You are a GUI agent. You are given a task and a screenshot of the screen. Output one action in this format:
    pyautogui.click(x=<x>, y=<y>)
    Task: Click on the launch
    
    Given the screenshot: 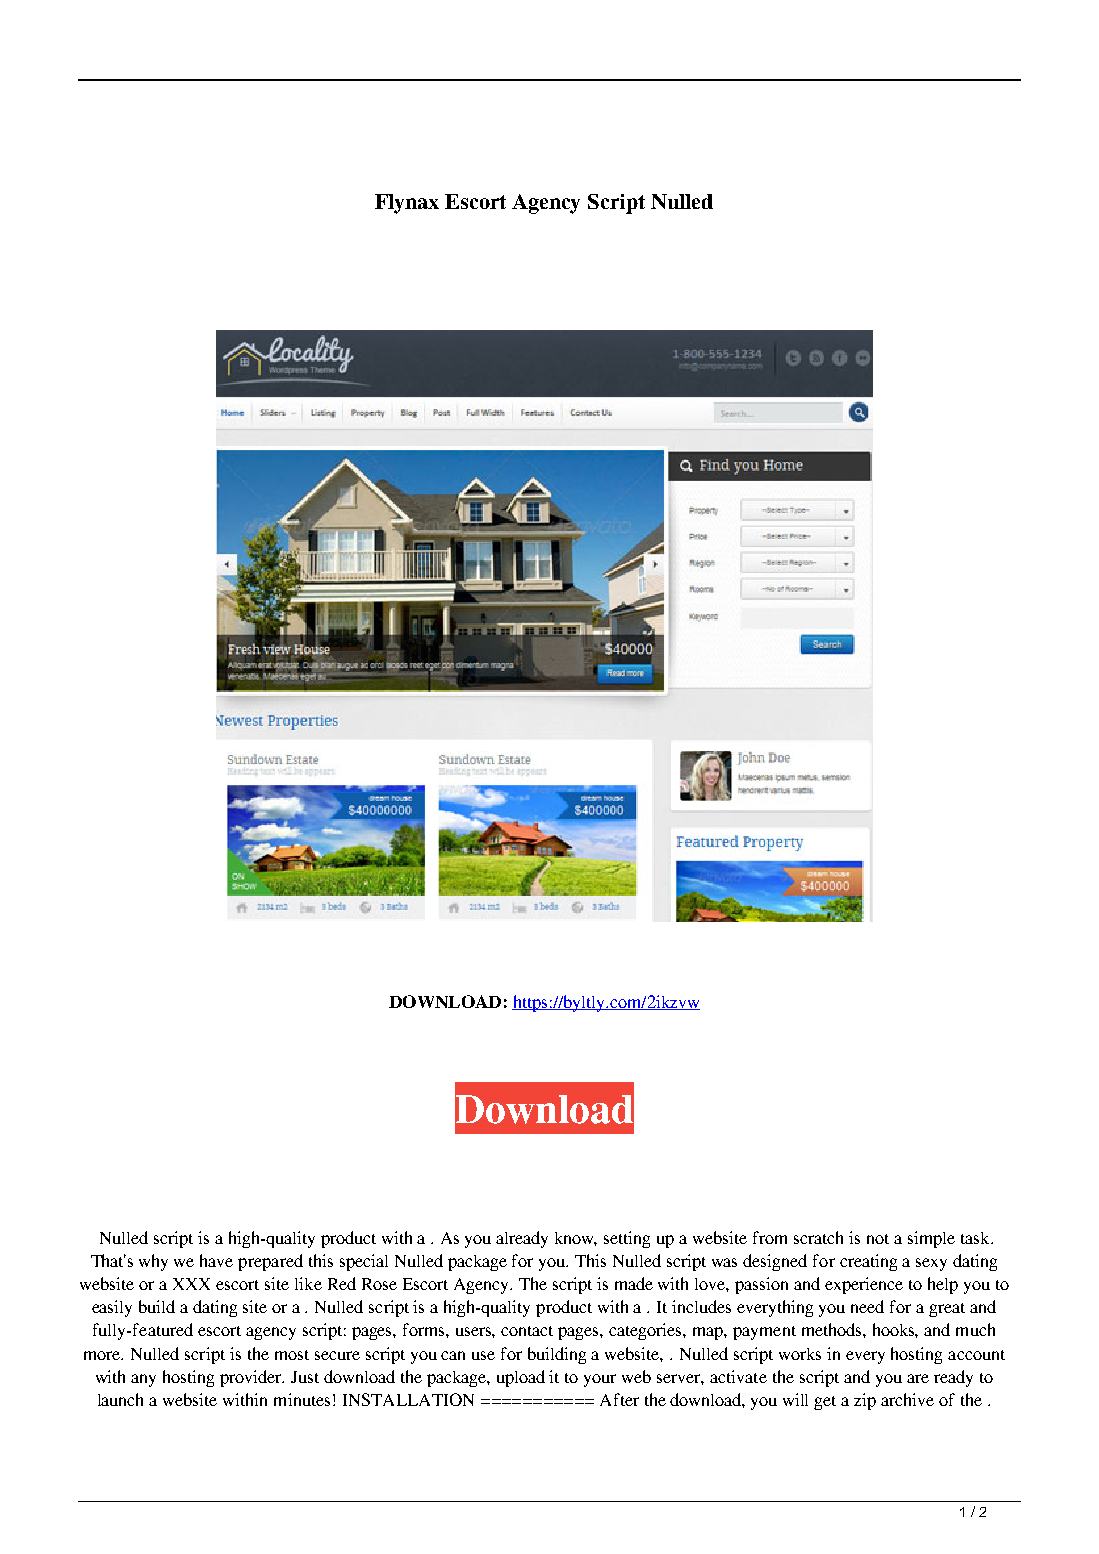 What is the action you would take?
    pyautogui.click(x=120, y=1399)
